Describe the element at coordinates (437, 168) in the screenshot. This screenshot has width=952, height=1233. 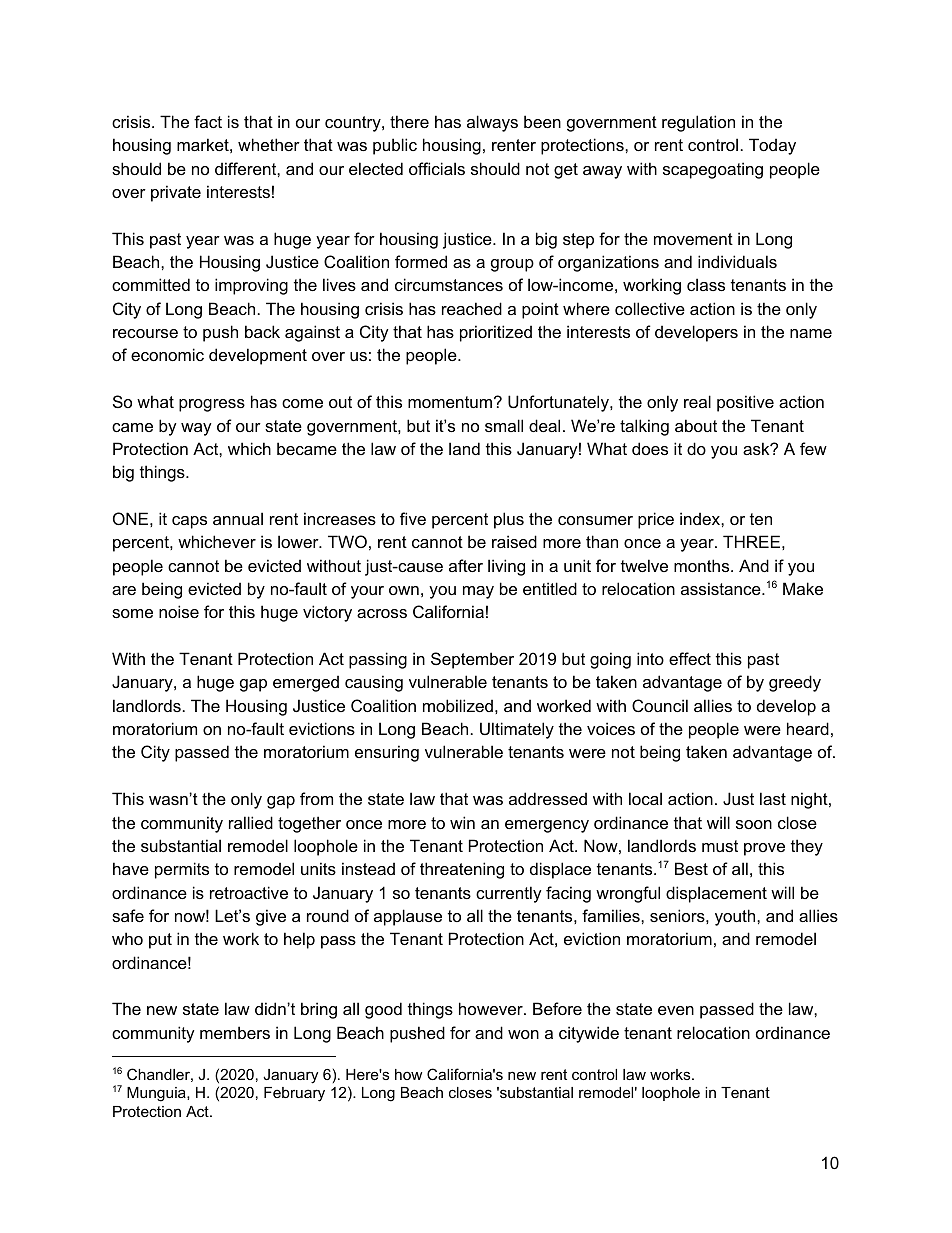
I see `officials` at that location.
